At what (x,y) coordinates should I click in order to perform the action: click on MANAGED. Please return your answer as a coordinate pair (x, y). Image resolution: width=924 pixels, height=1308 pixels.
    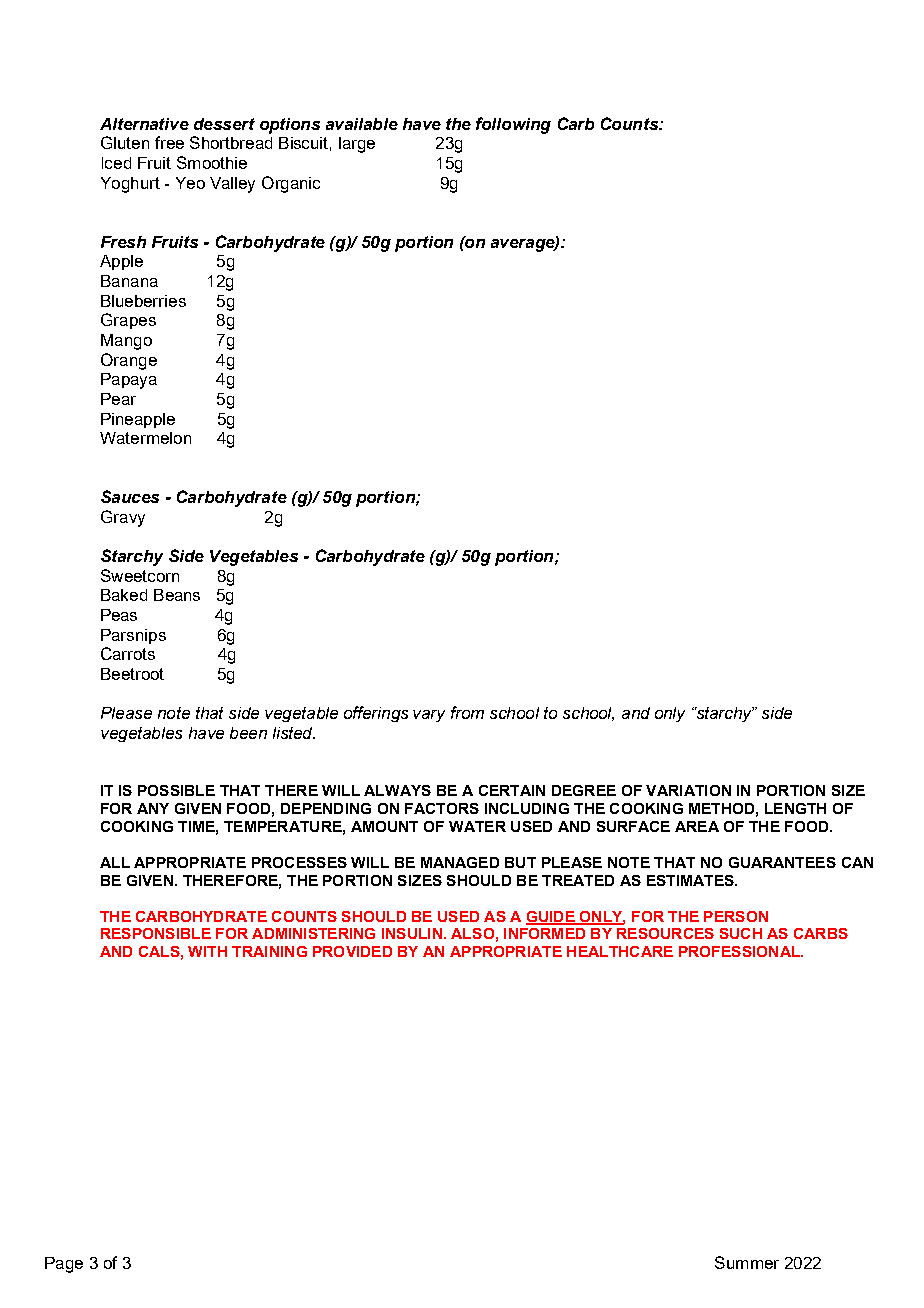
    Looking at the image, I should click on (460, 862).
